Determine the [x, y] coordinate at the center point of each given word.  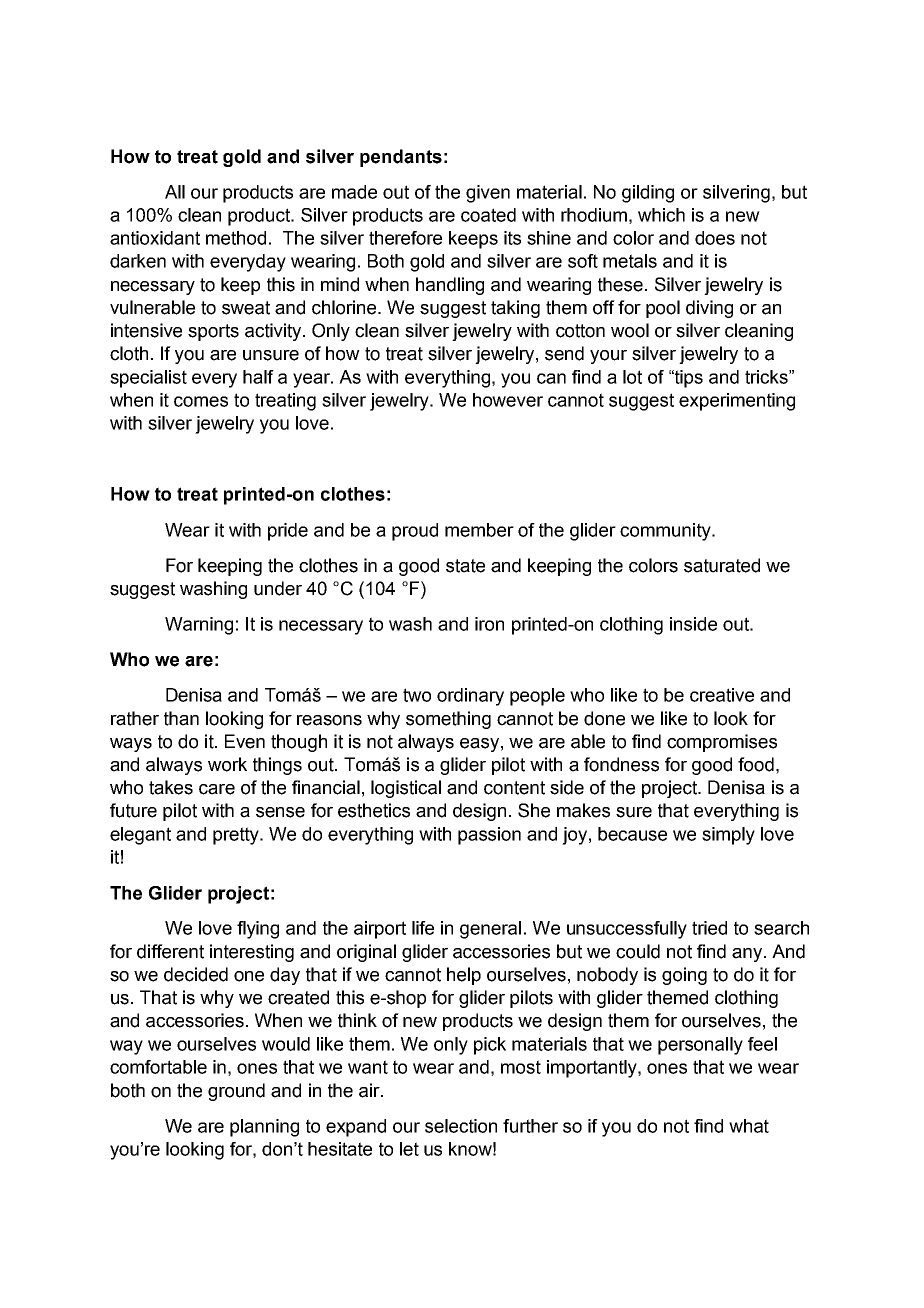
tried [709, 928]
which [661, 215]
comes [201, 401]
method [236, 238]
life [423, 928]
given [488, 194]
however [508, 400]
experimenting [737, 402]
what [749, 1126]
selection [461, 1126]
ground [236, 1092]
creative [722, 695]
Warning [199, 626]
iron [489, 624]
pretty [237, 836]
